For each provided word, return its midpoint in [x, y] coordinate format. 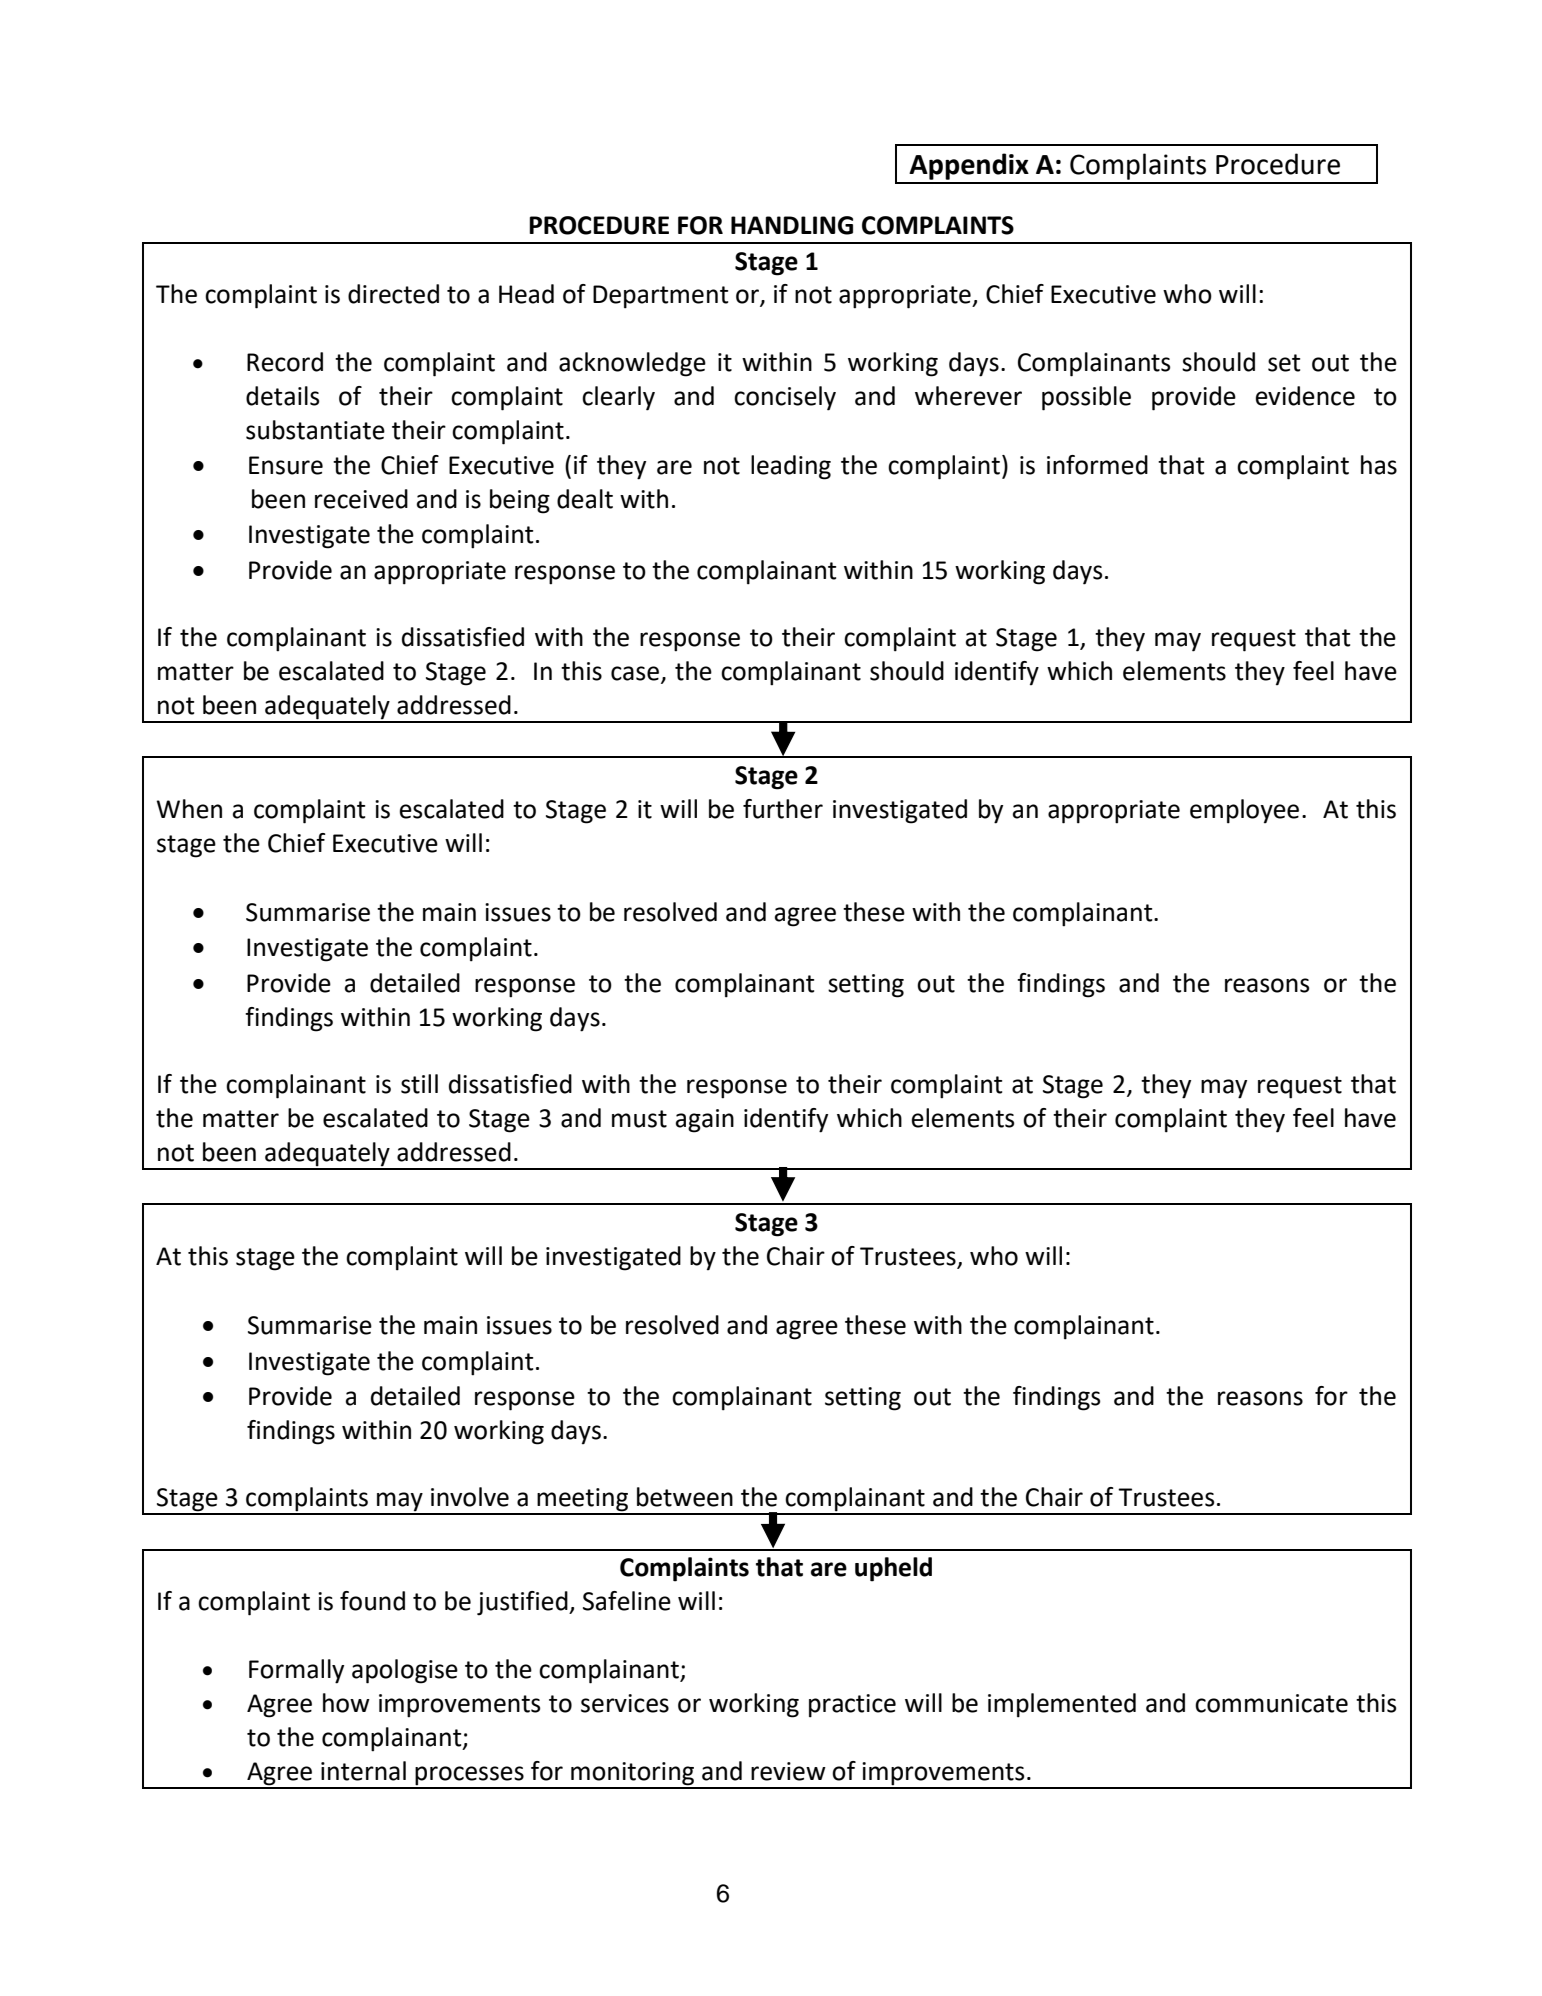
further [783, 809]
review [788, 1771]
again [705, 1121]
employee [1244, 811]
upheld [893, 1569]
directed [393, 294]
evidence [1305, 396]
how [346, 1703]
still [419, 1084]
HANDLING [792, 225]
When [189, 809]
